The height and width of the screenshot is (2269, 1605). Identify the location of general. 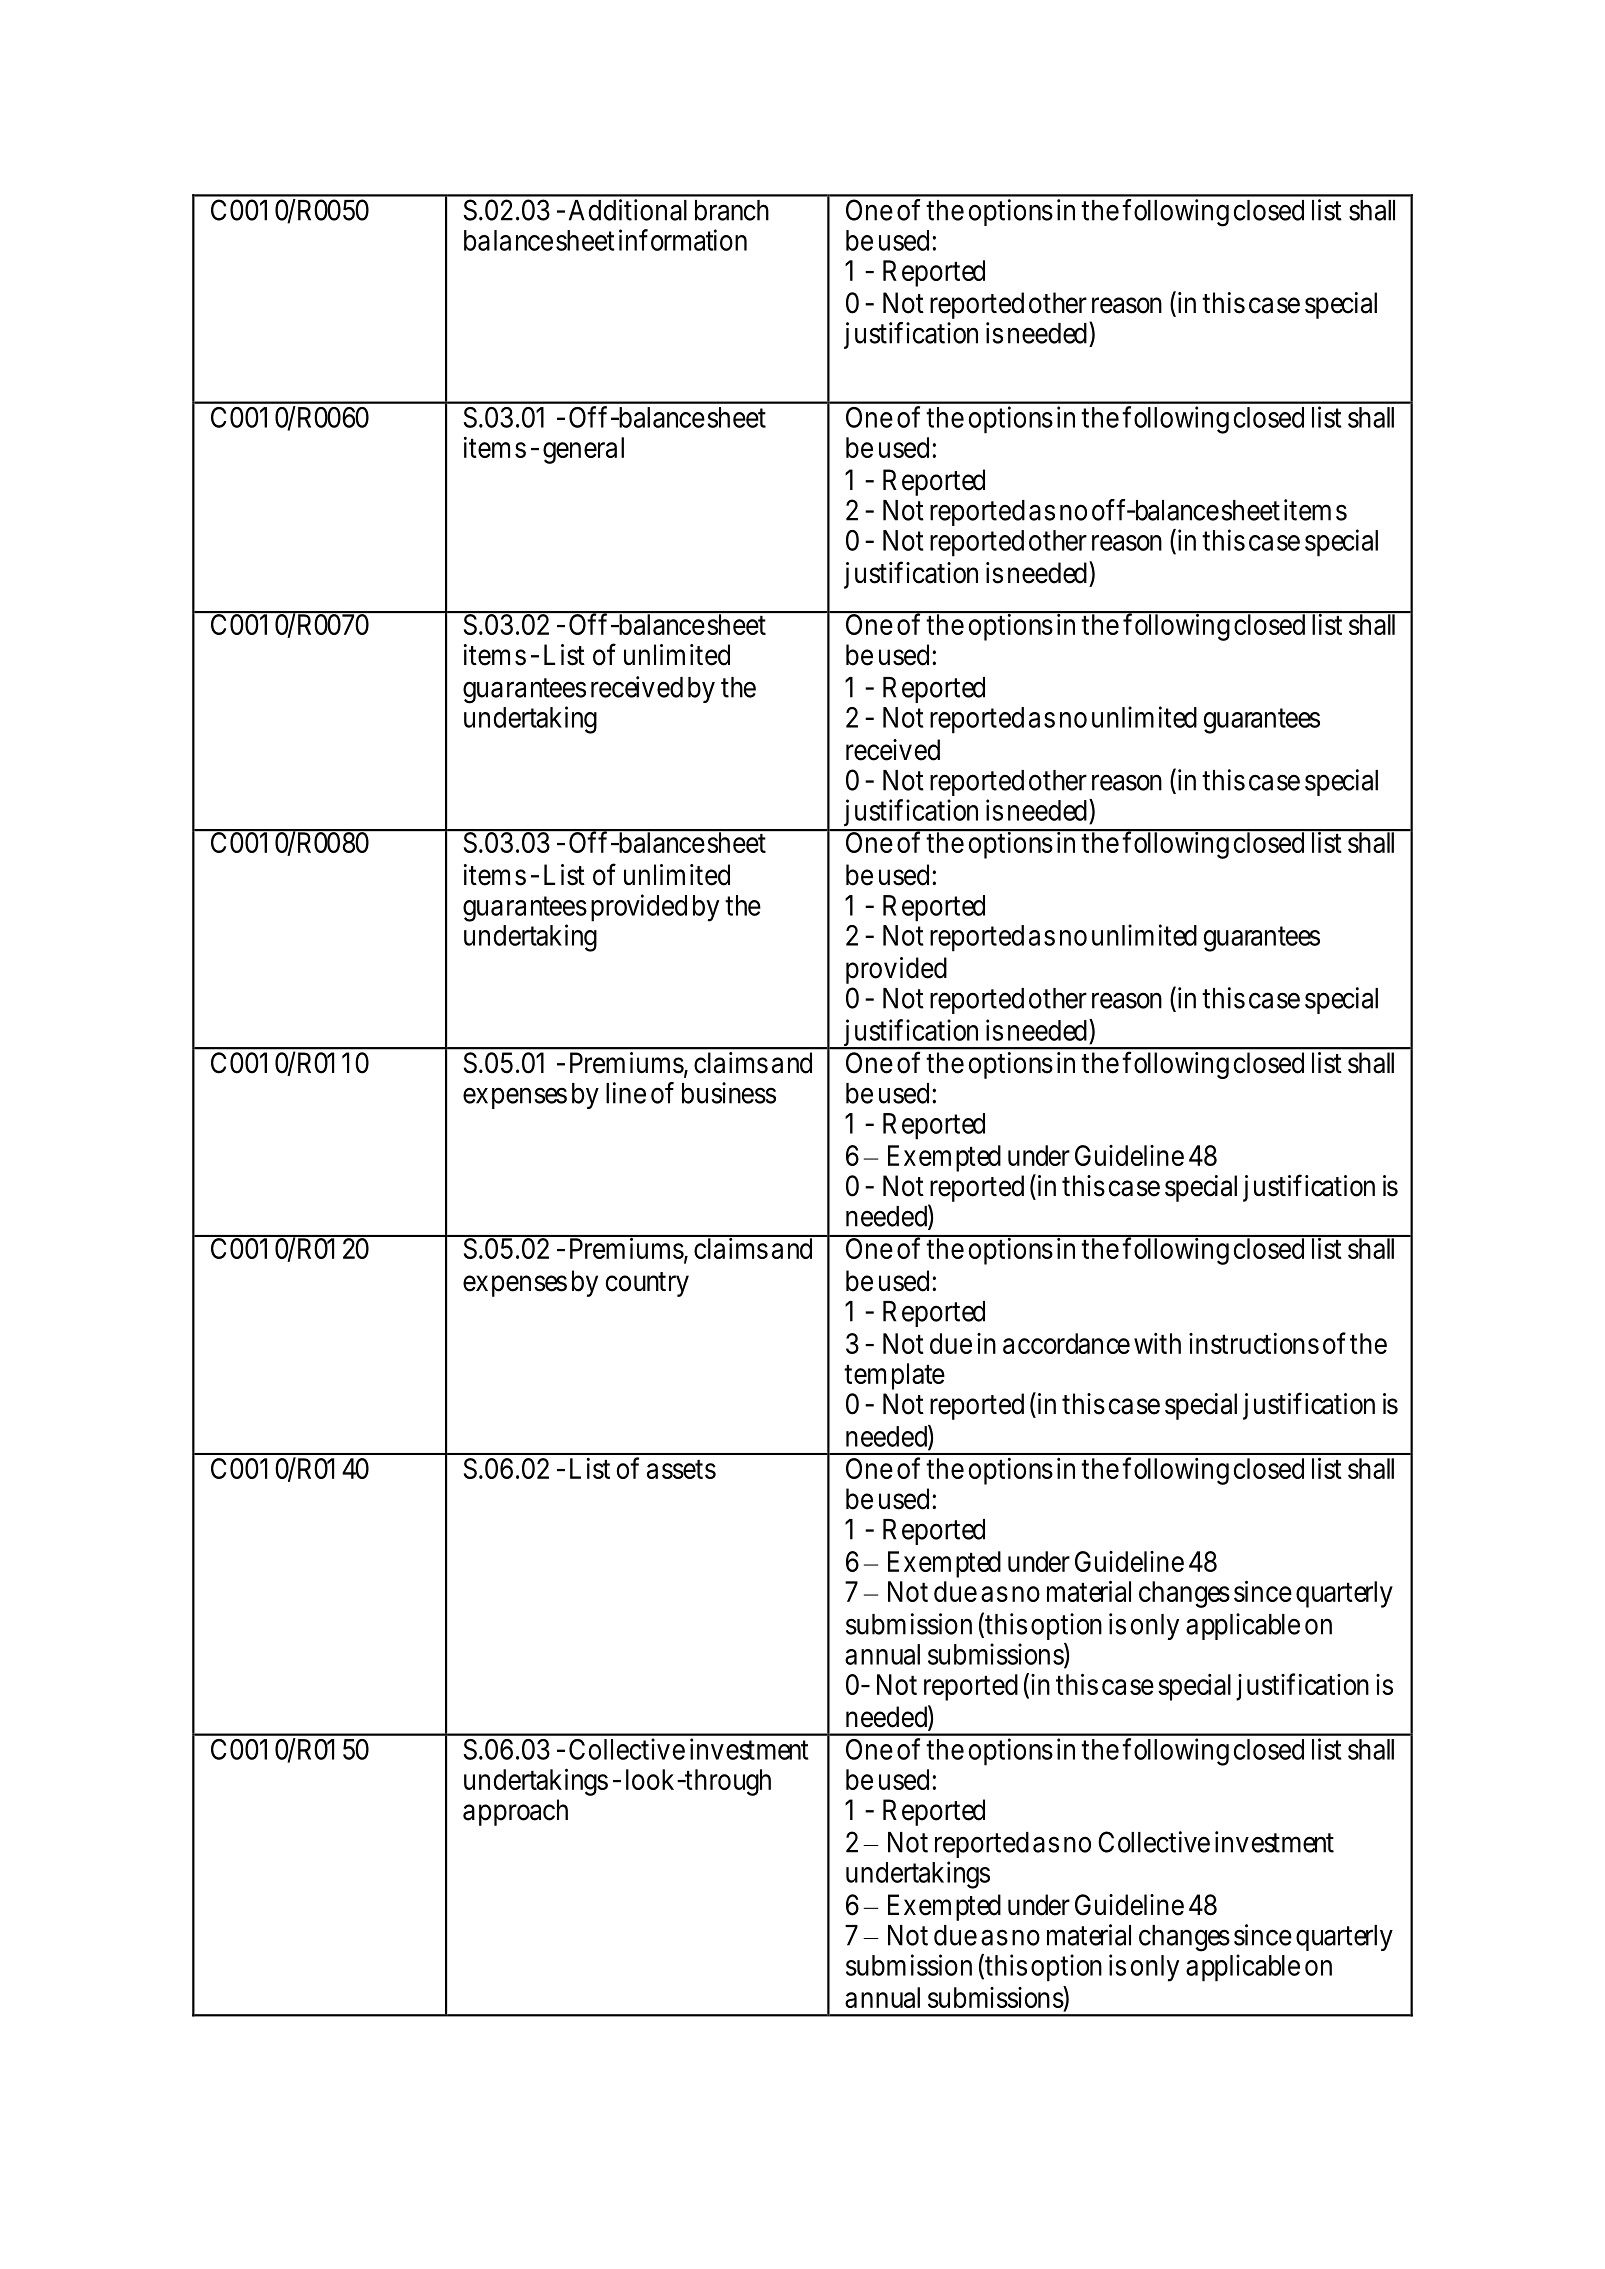
(583, 450).
